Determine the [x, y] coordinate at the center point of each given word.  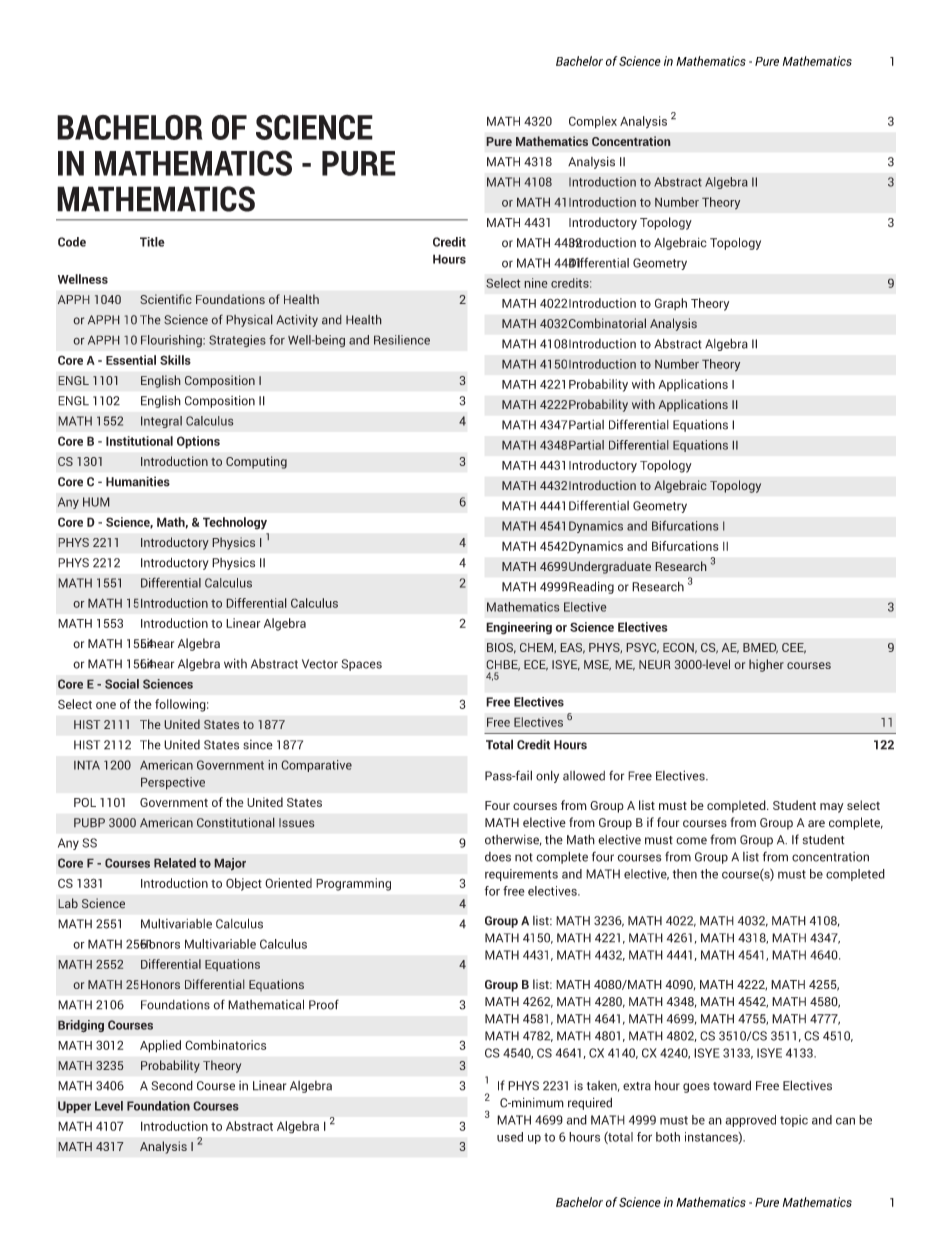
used [510, 1137]
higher [766, 665]
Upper [74, 1107]
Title [152, 242]
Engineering [519, 628]
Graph [671, 304]
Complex [593, 122]
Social [122, 684]
